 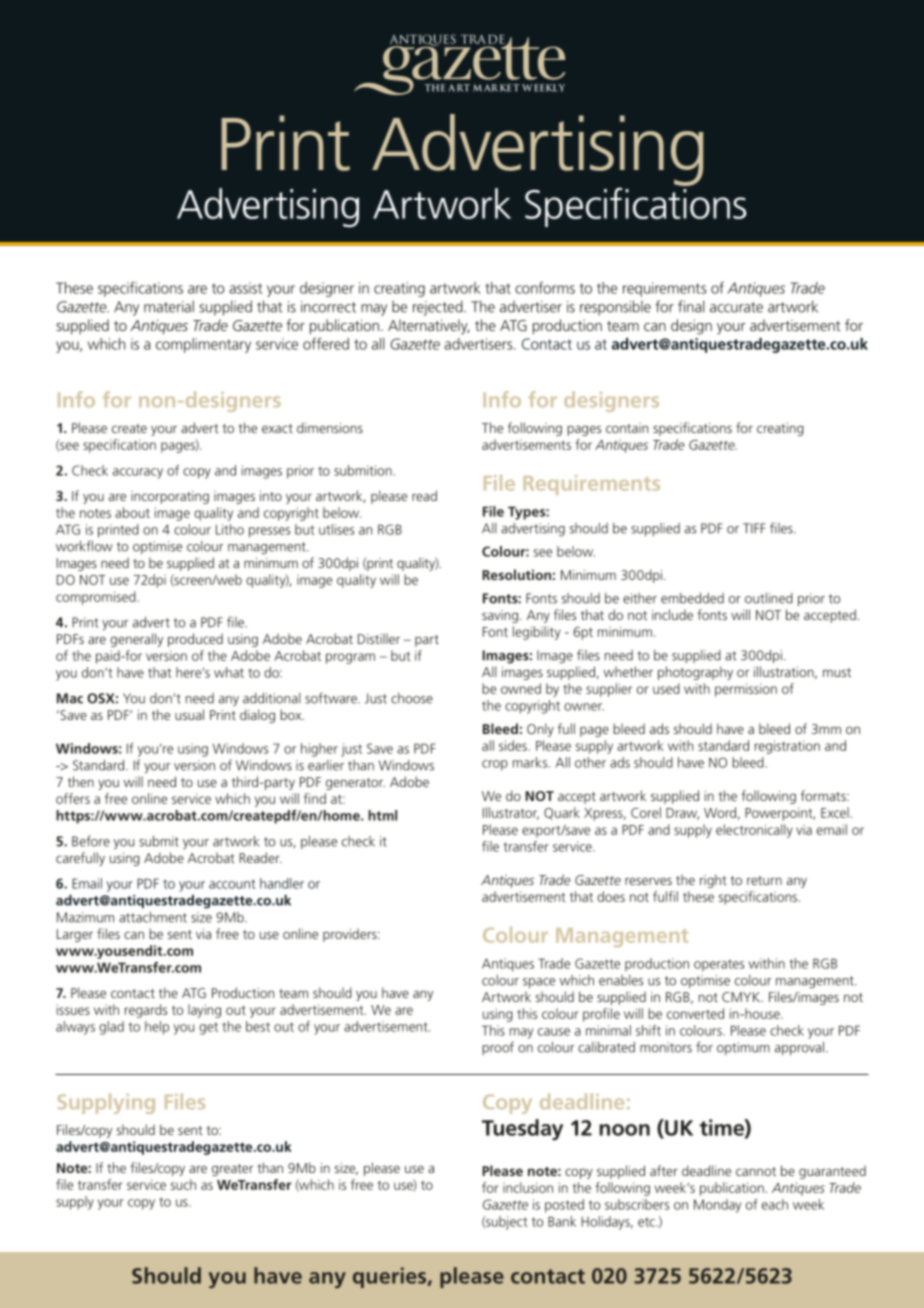 What do you see at coordinates (500, 616) in the image?
I see `saving` at bounding box center [500, 616].
